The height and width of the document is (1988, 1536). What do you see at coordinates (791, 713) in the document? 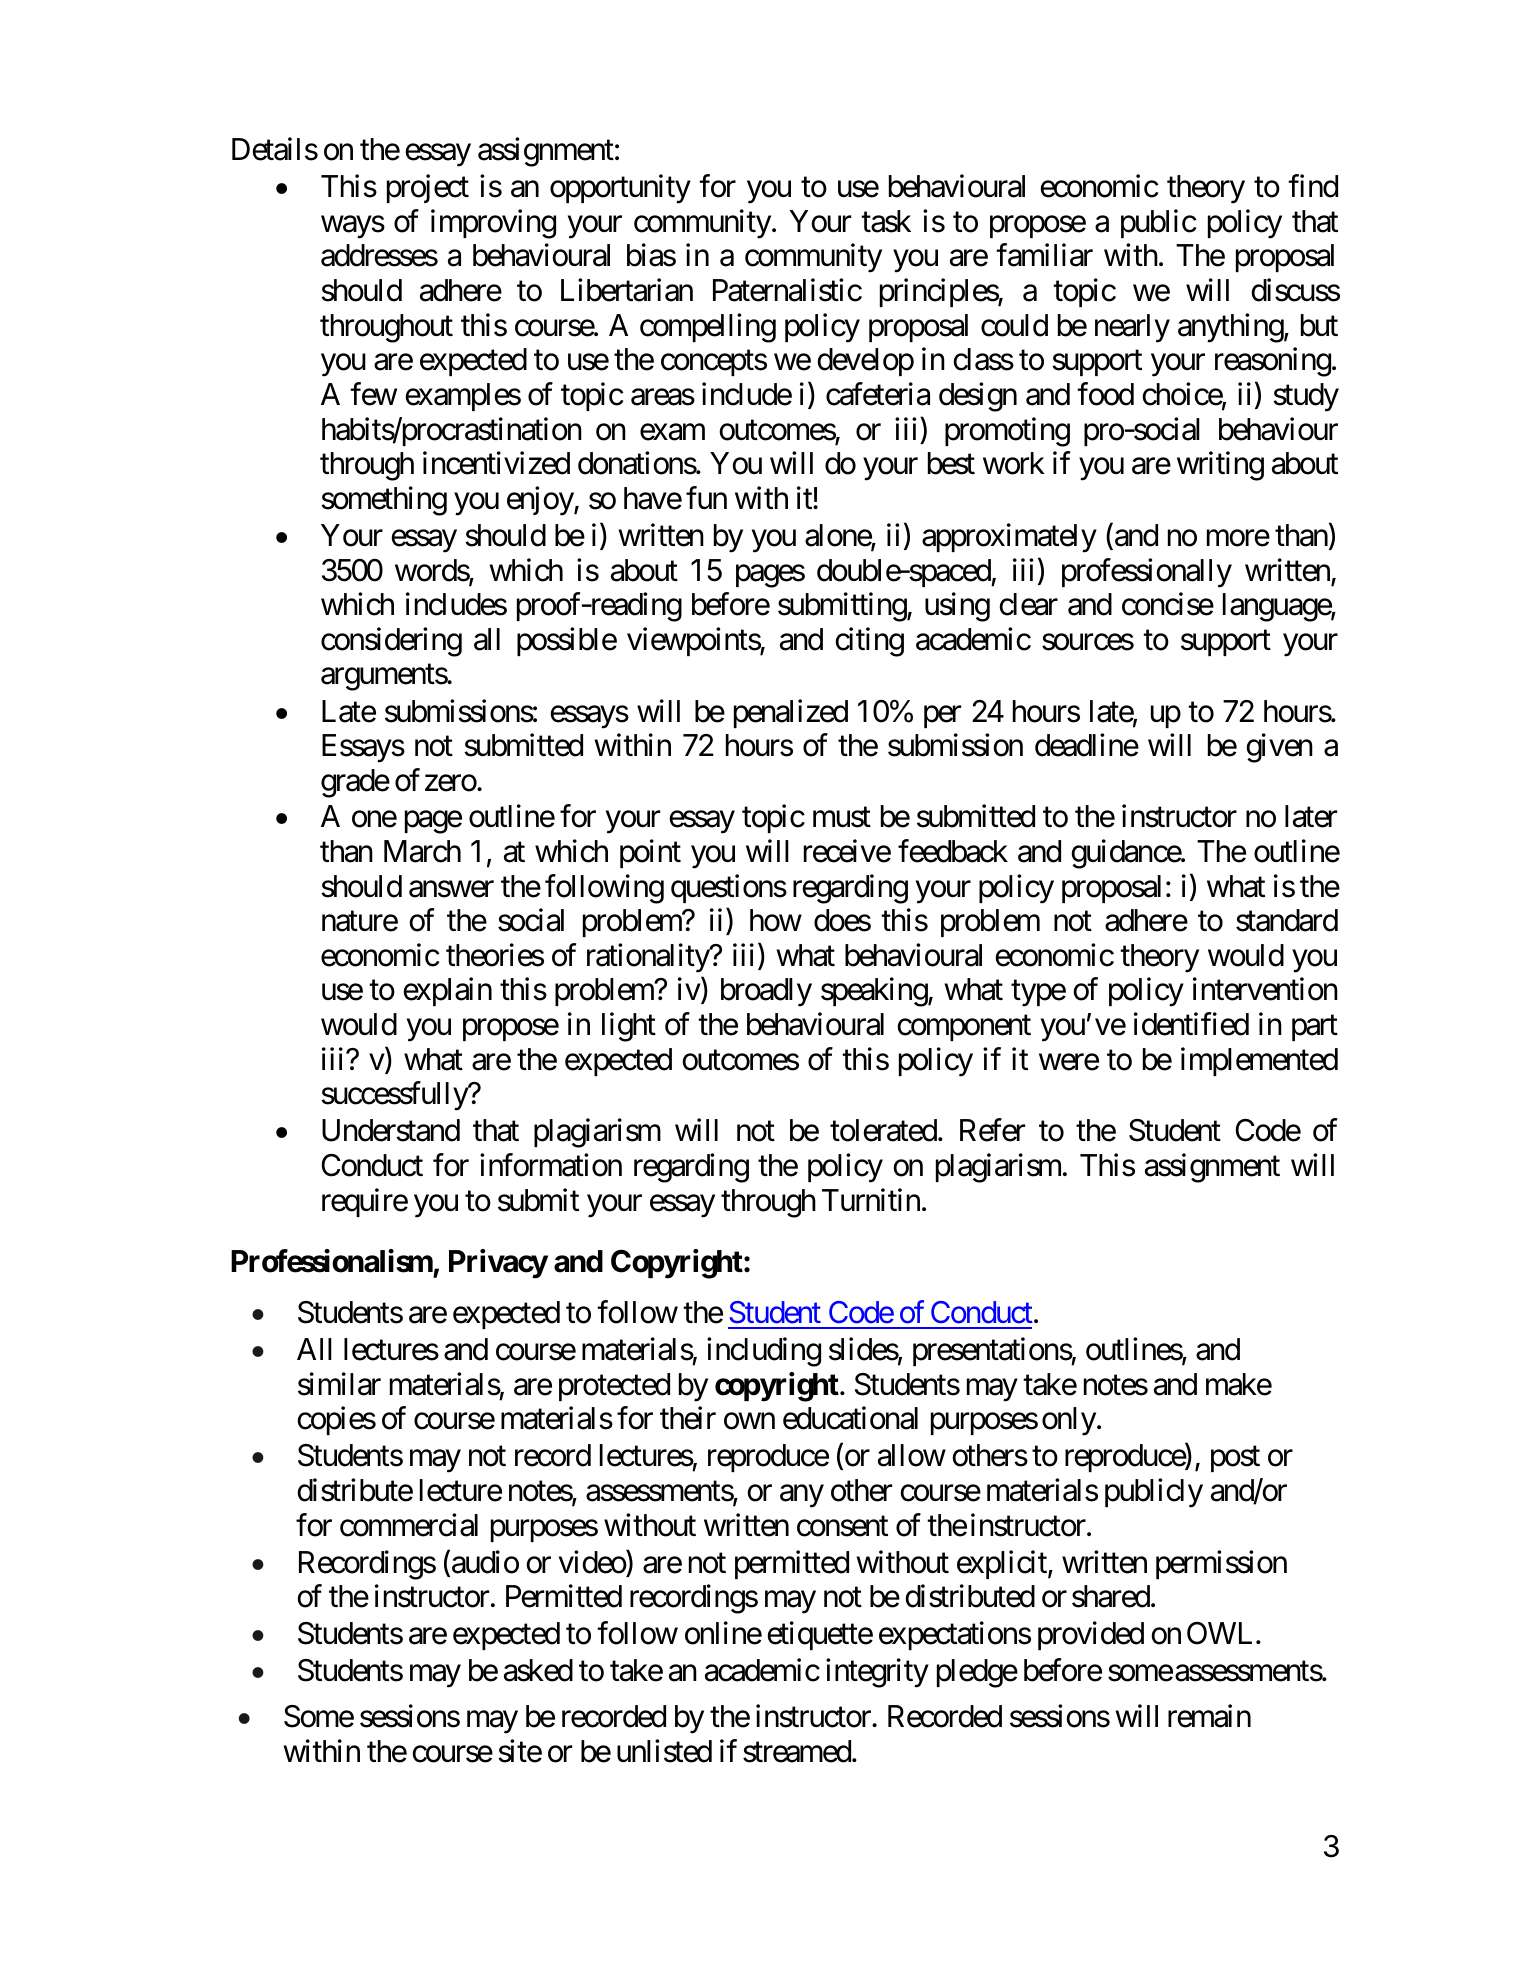
I see `penalized` at bounding box center [791, 713].
